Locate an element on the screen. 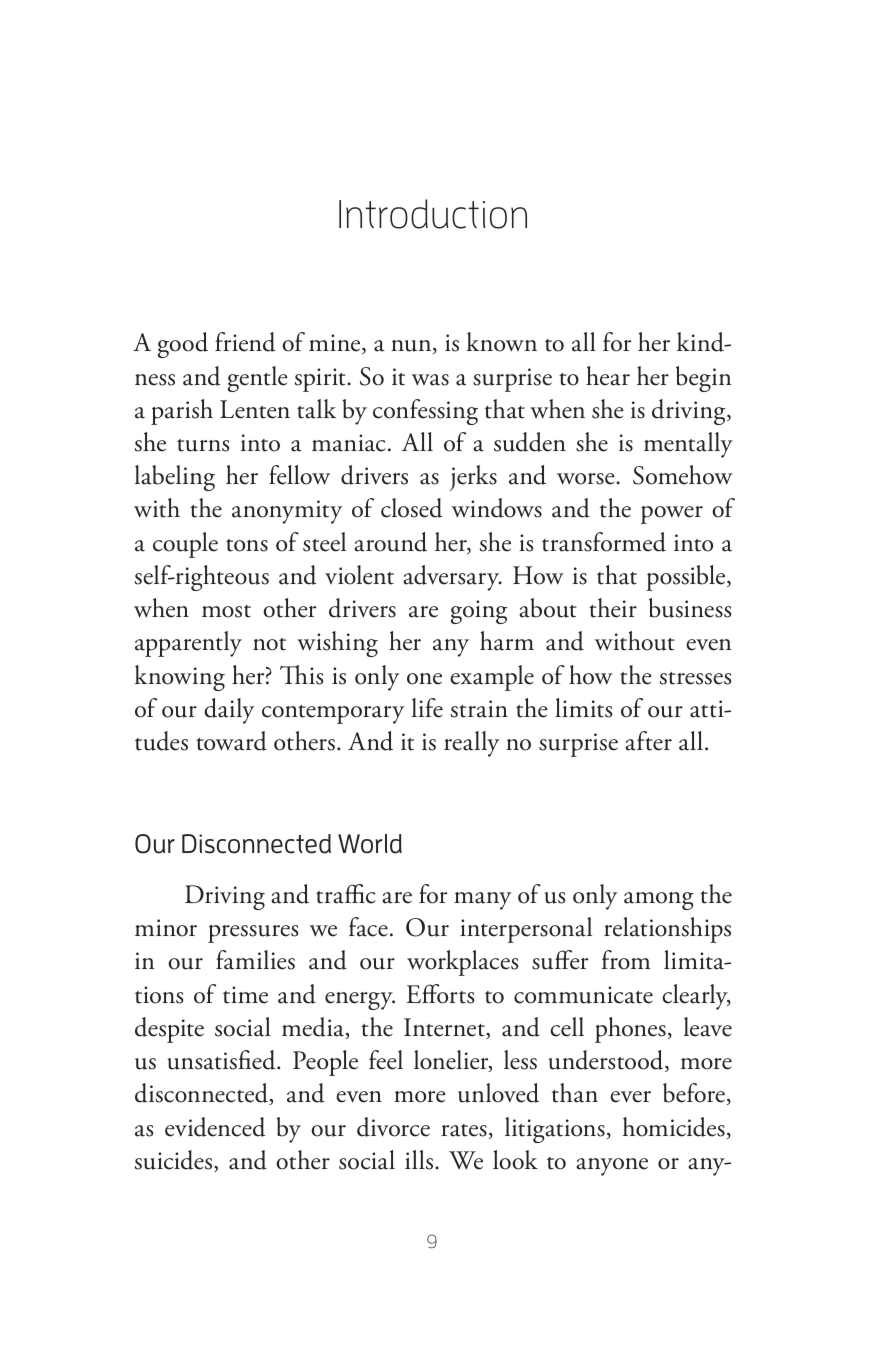 The image size is (888, 1372). Somehow is located at coordinates (683, 475).
